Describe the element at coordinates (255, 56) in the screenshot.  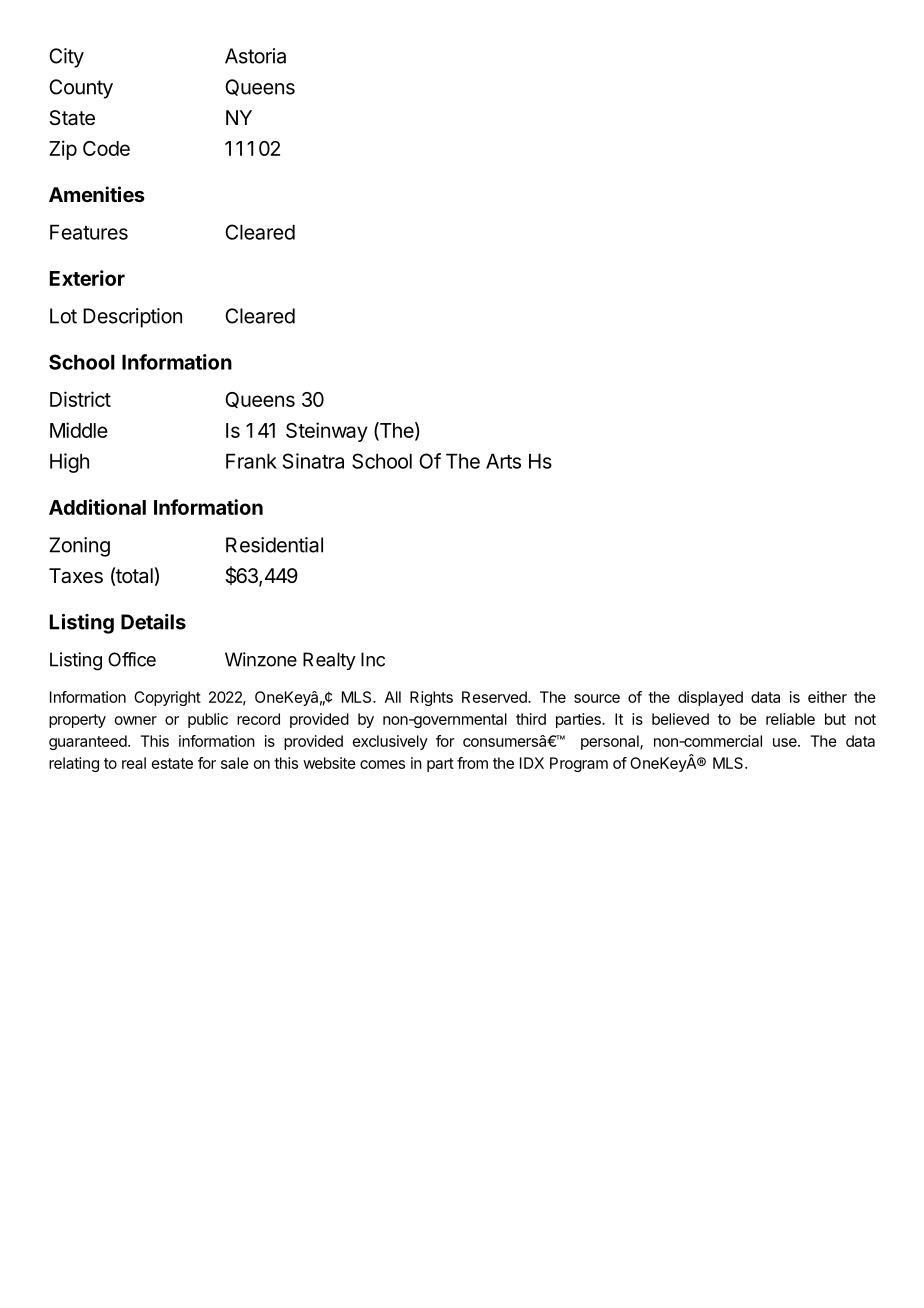
I see `Astoria` at that location.
